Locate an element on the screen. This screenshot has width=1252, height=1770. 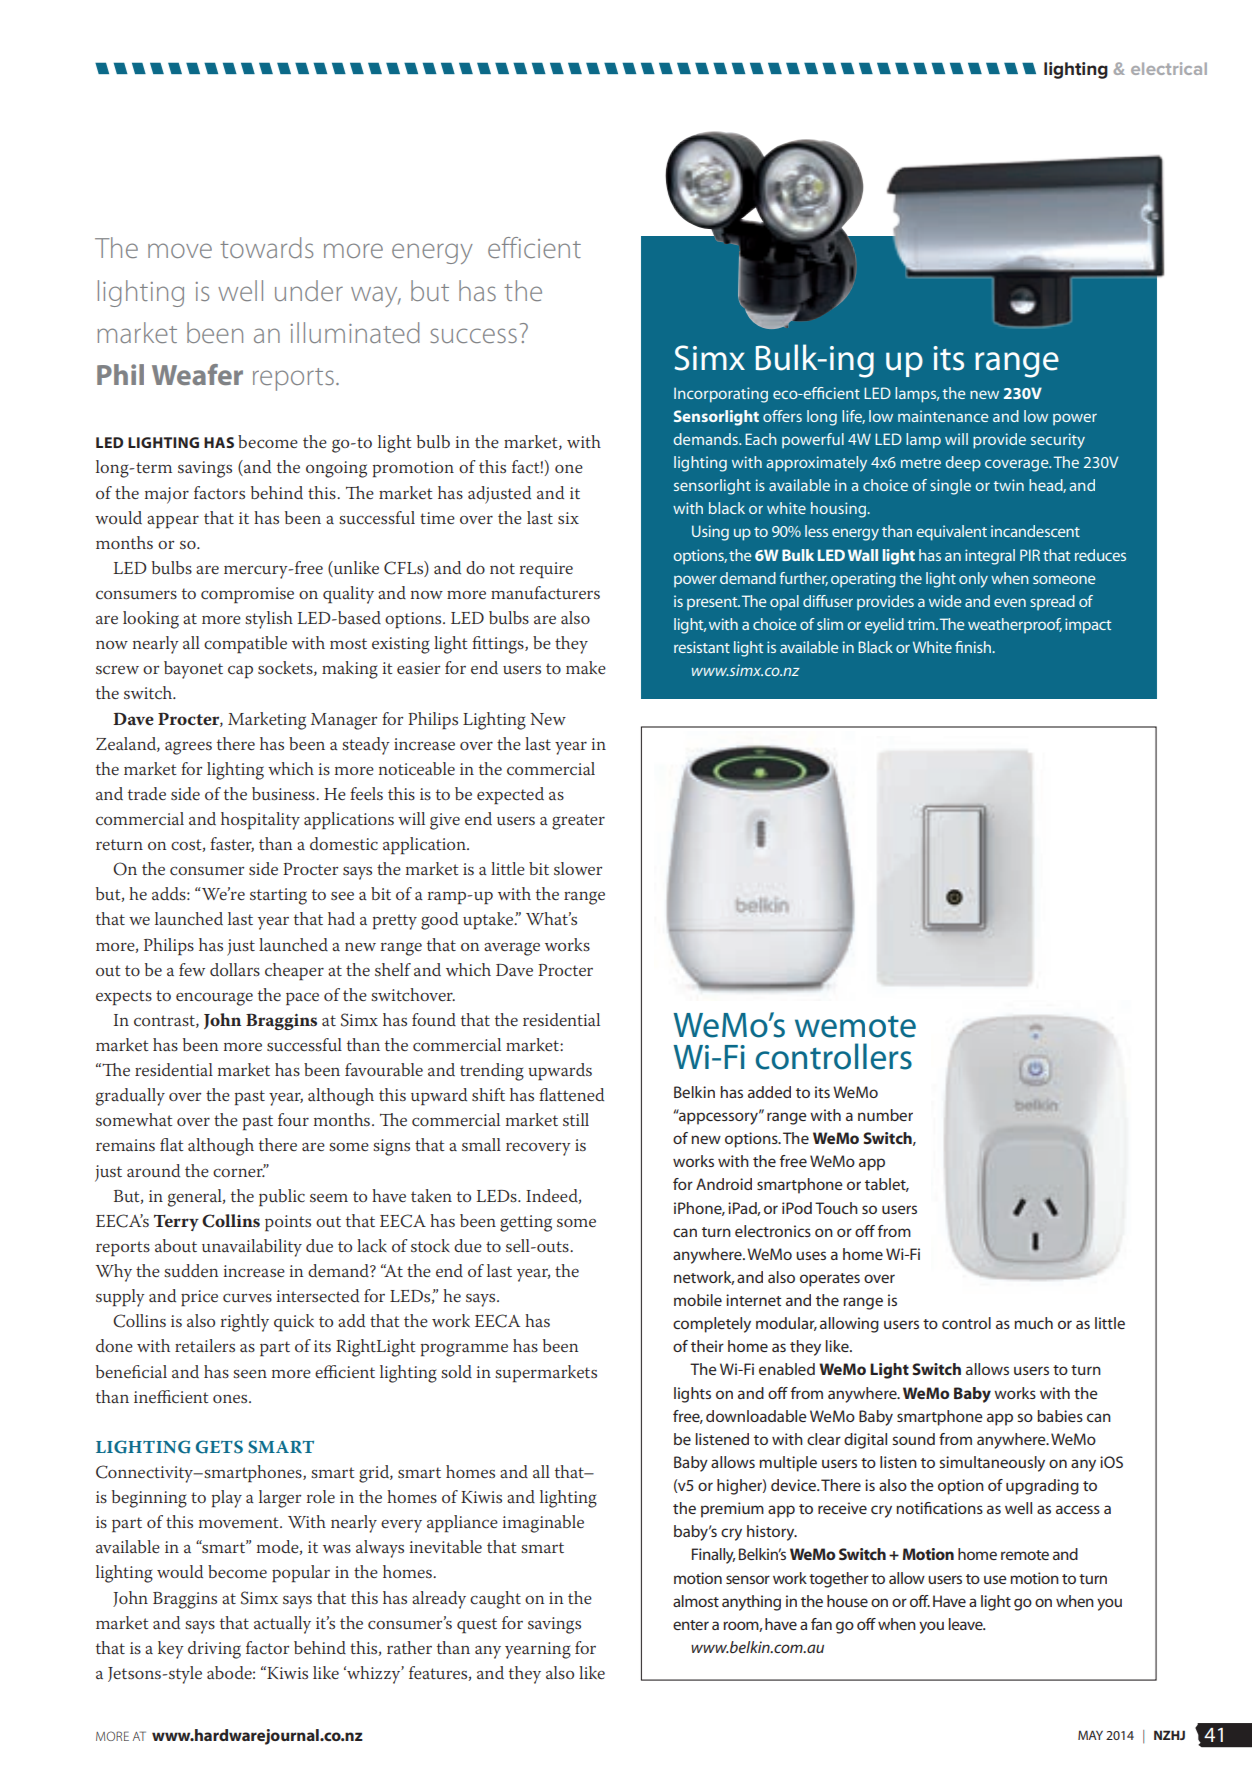
six is located at coordinates (568, 518).
